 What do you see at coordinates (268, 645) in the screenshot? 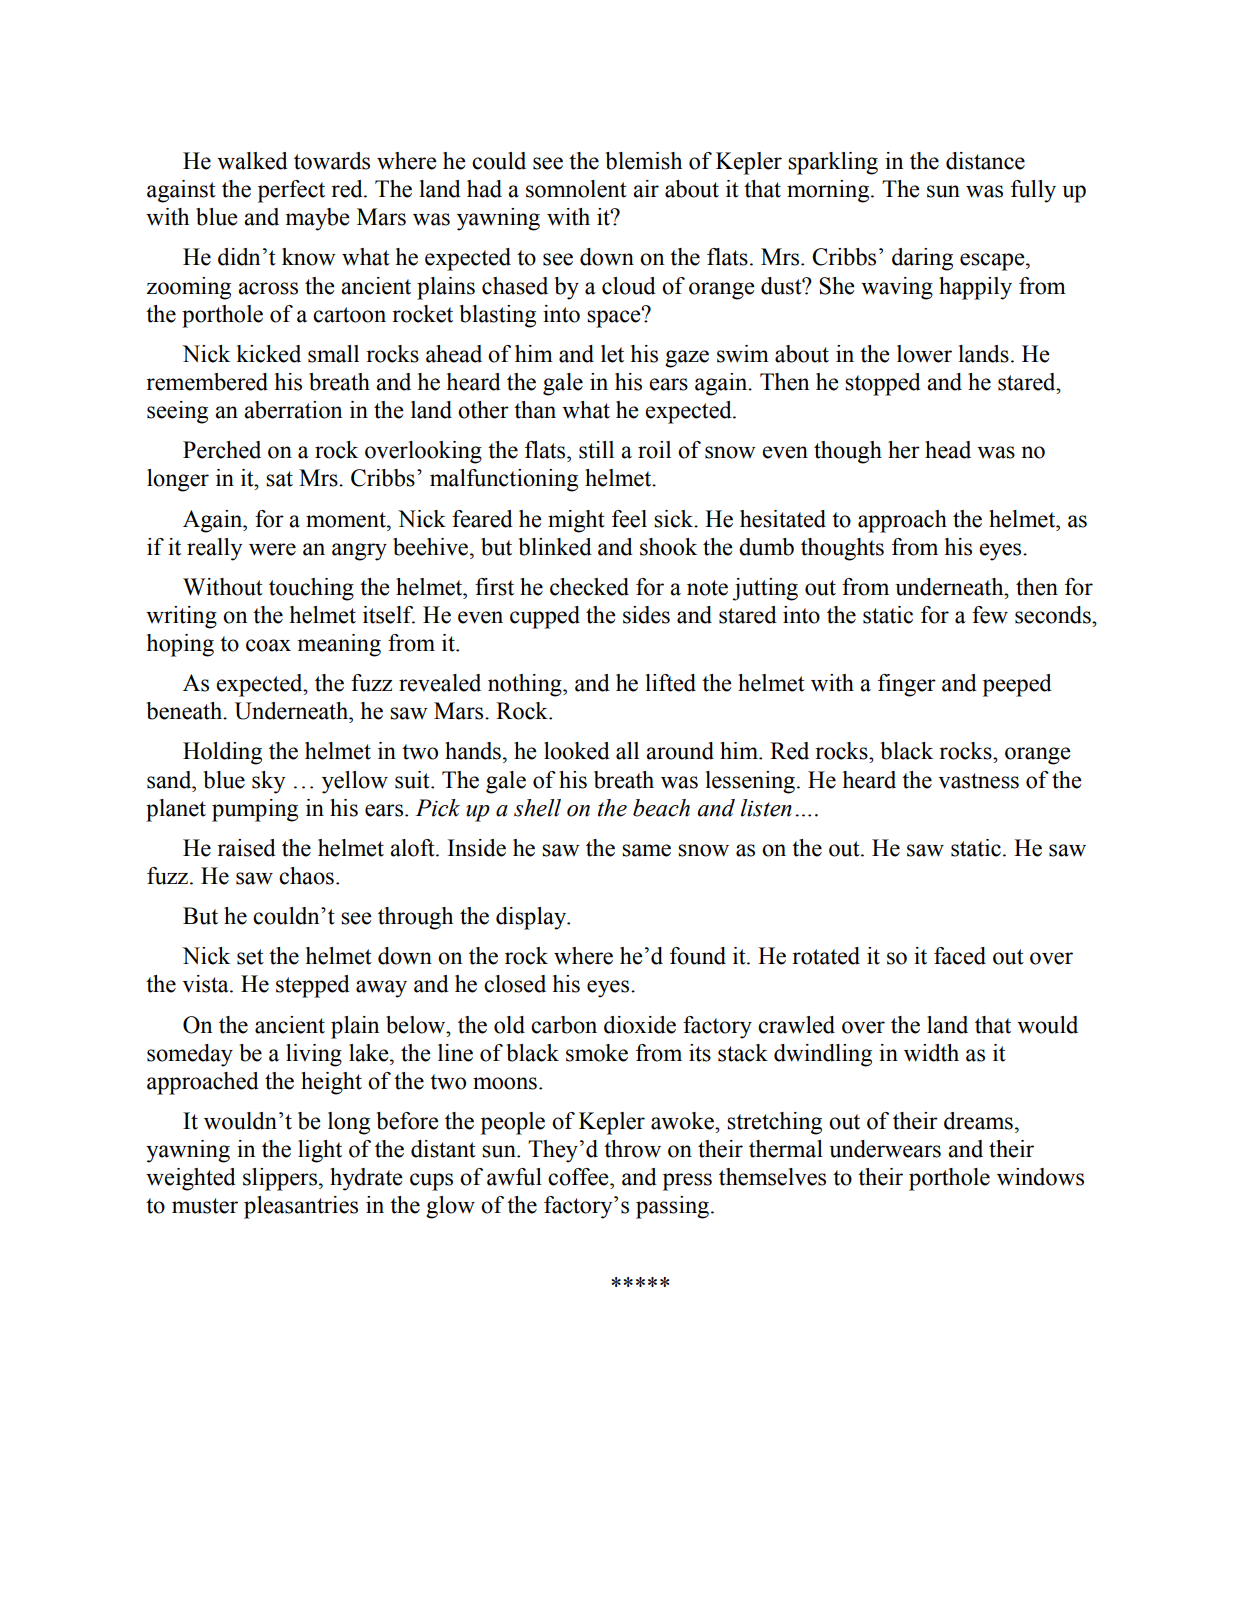
I see `coax` at bounding box center [268, 645].
